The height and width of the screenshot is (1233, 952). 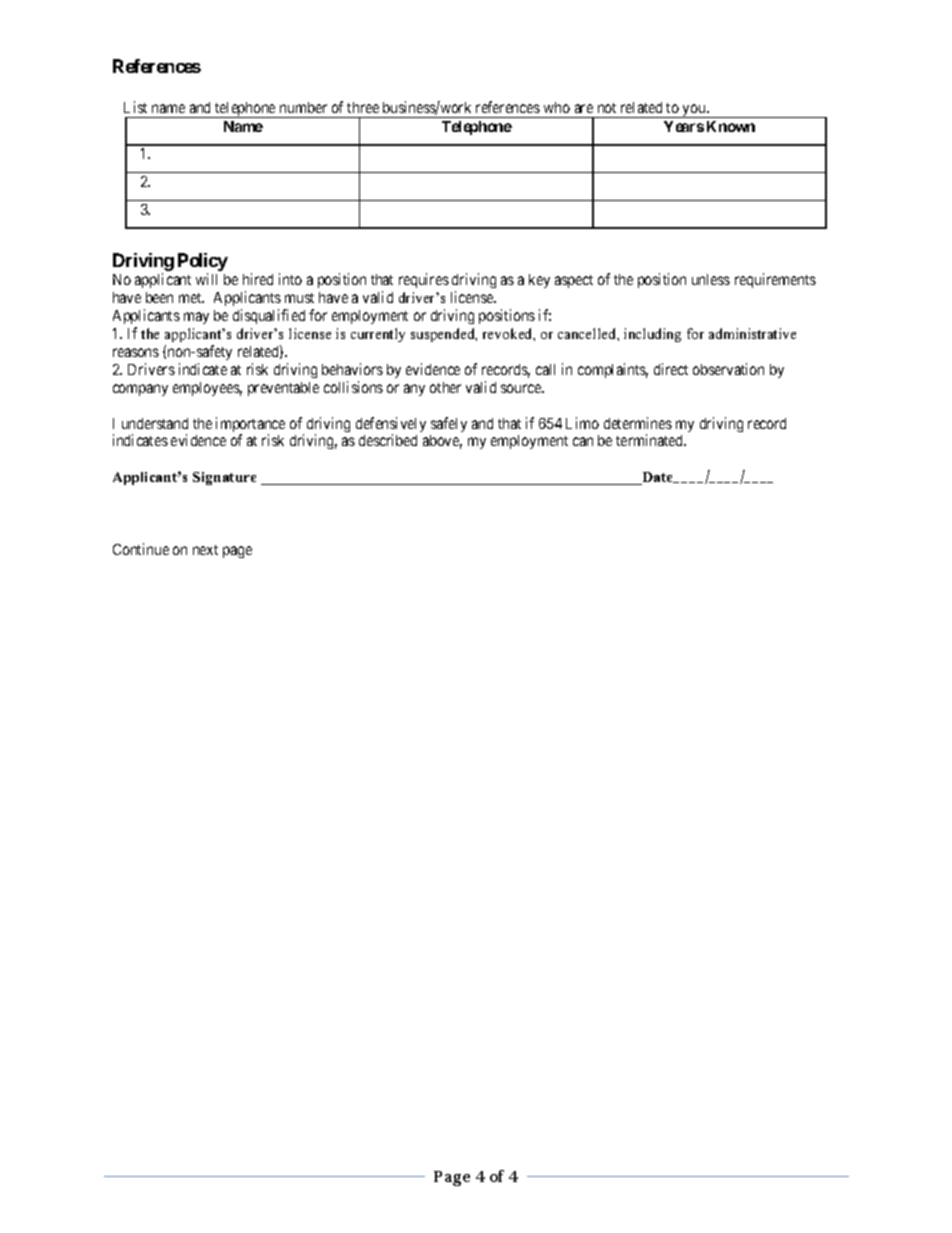 I want to click on requires, so click(x=424, y=280).
